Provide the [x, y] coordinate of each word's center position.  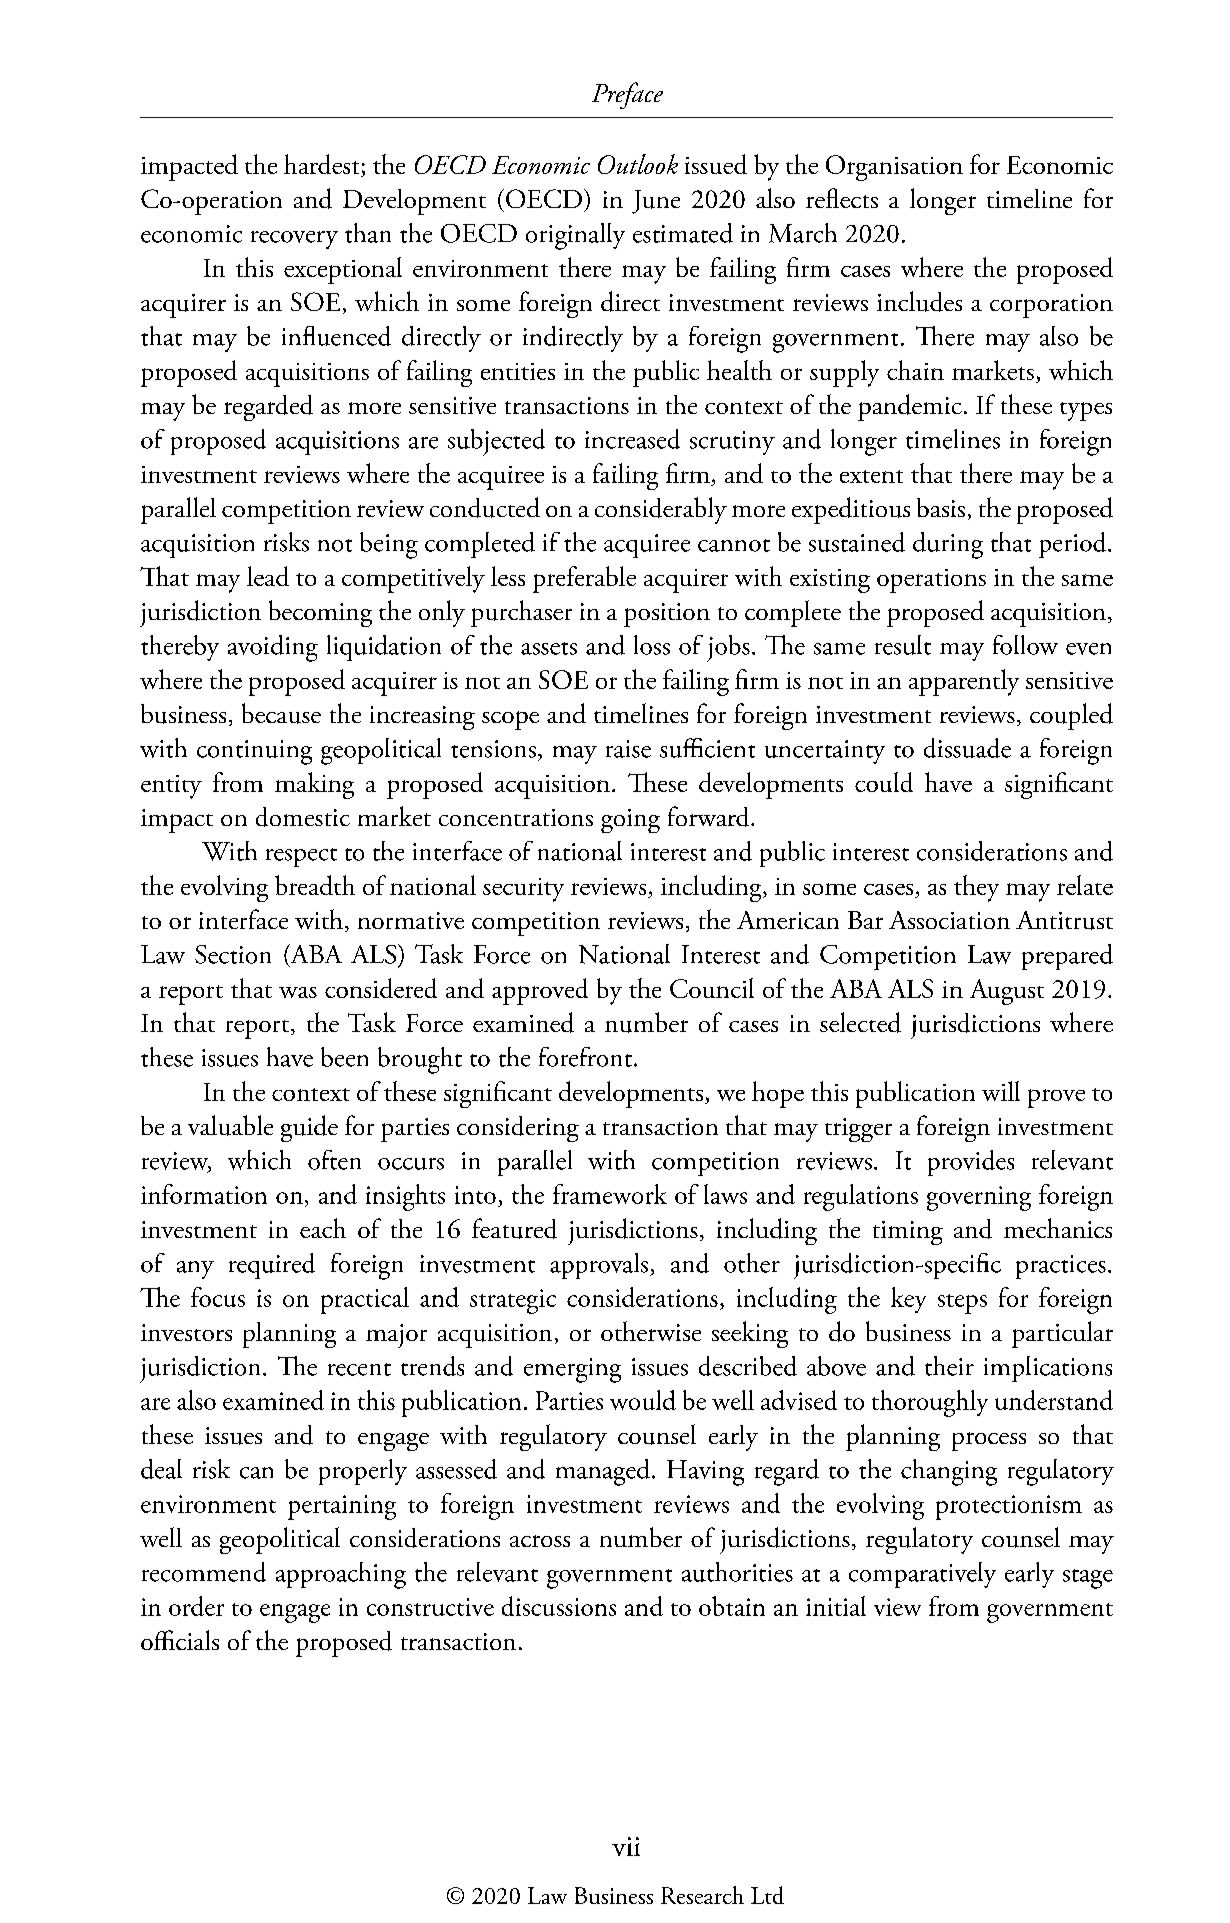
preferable [584, 579]
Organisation [894, 168]
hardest [323, 165]
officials [180, 1640]
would [643, 1400]
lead [268, 576]
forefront [585, 1057]
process [989, 1441]
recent [359, 1369]
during [948, 545]
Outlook [638, 164]
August [1007, 992]
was [298, 992]
